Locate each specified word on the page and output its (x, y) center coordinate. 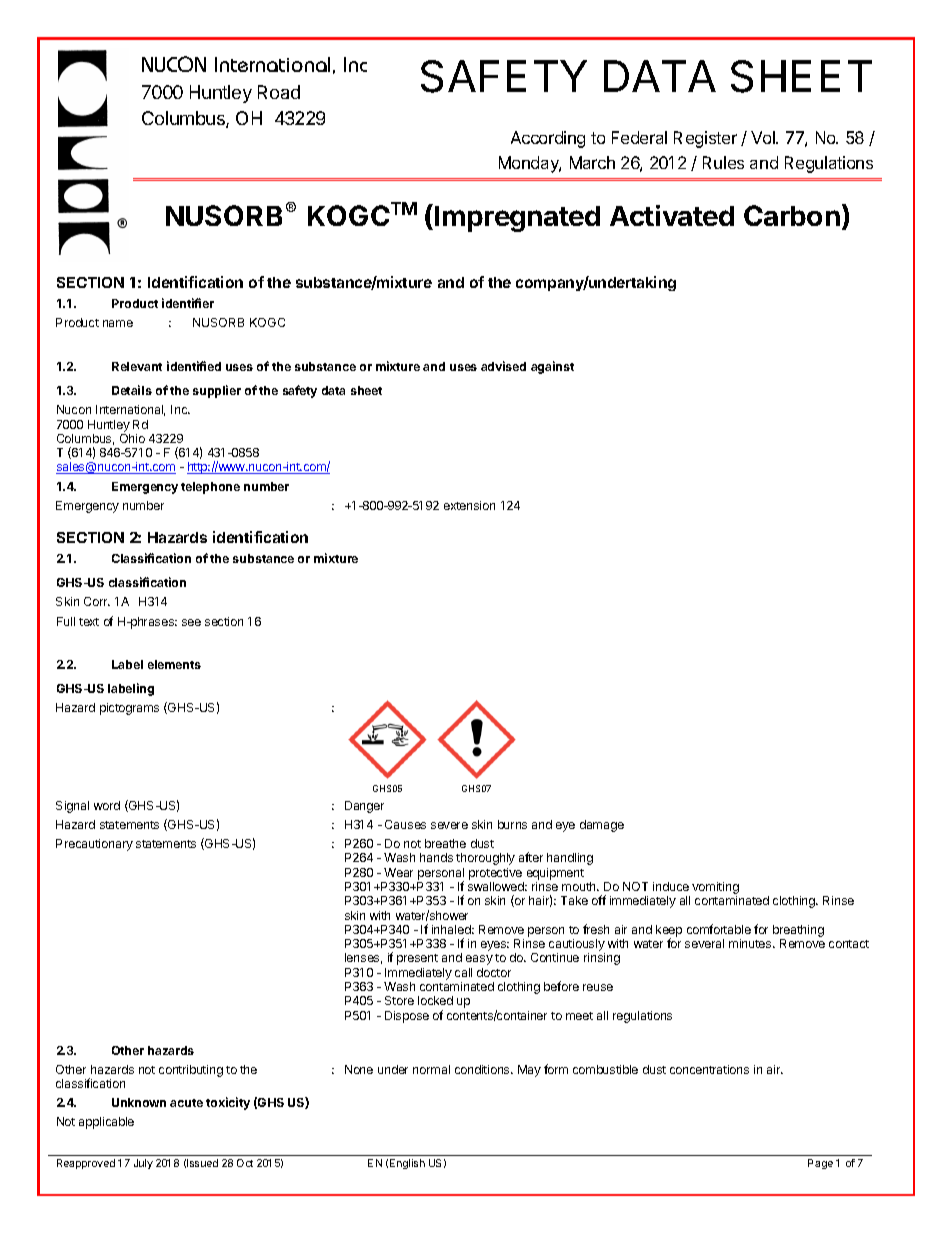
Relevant (137, 366)
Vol (764, 137)
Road (279, 92)
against (552, 367)
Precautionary (94, 845)
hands (436, 857)
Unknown (139, 1102)
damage (602, 826)
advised (503, 366)
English (407, 1164)
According (548, 139)
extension (469, 505)
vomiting (715, 888)
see (191, 622)
